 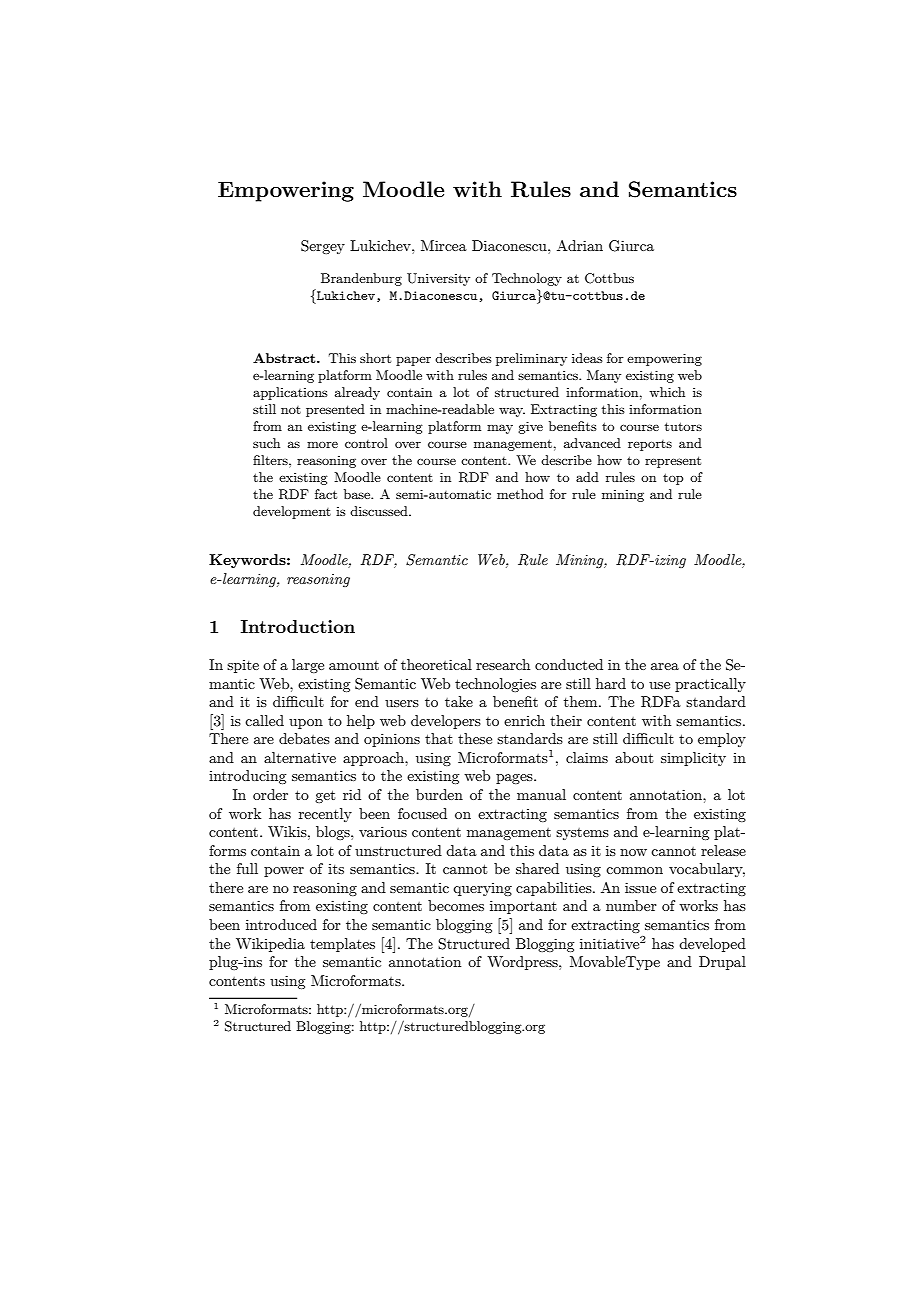 What do you see at coordinates (503, 664) in the screenshot?
I see `research` at bounding box center [503, 664].
